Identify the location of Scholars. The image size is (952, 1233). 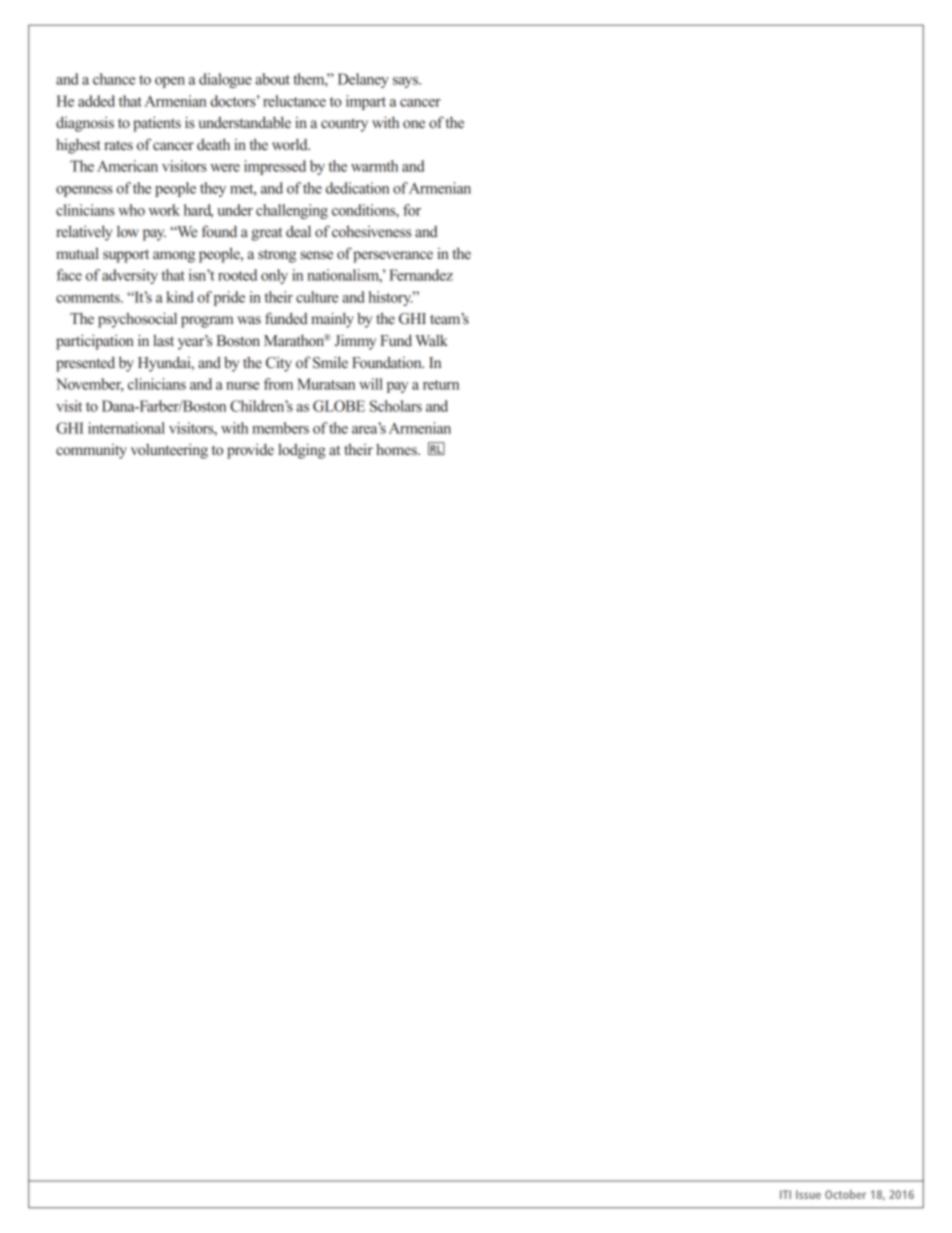
(396, 406).
